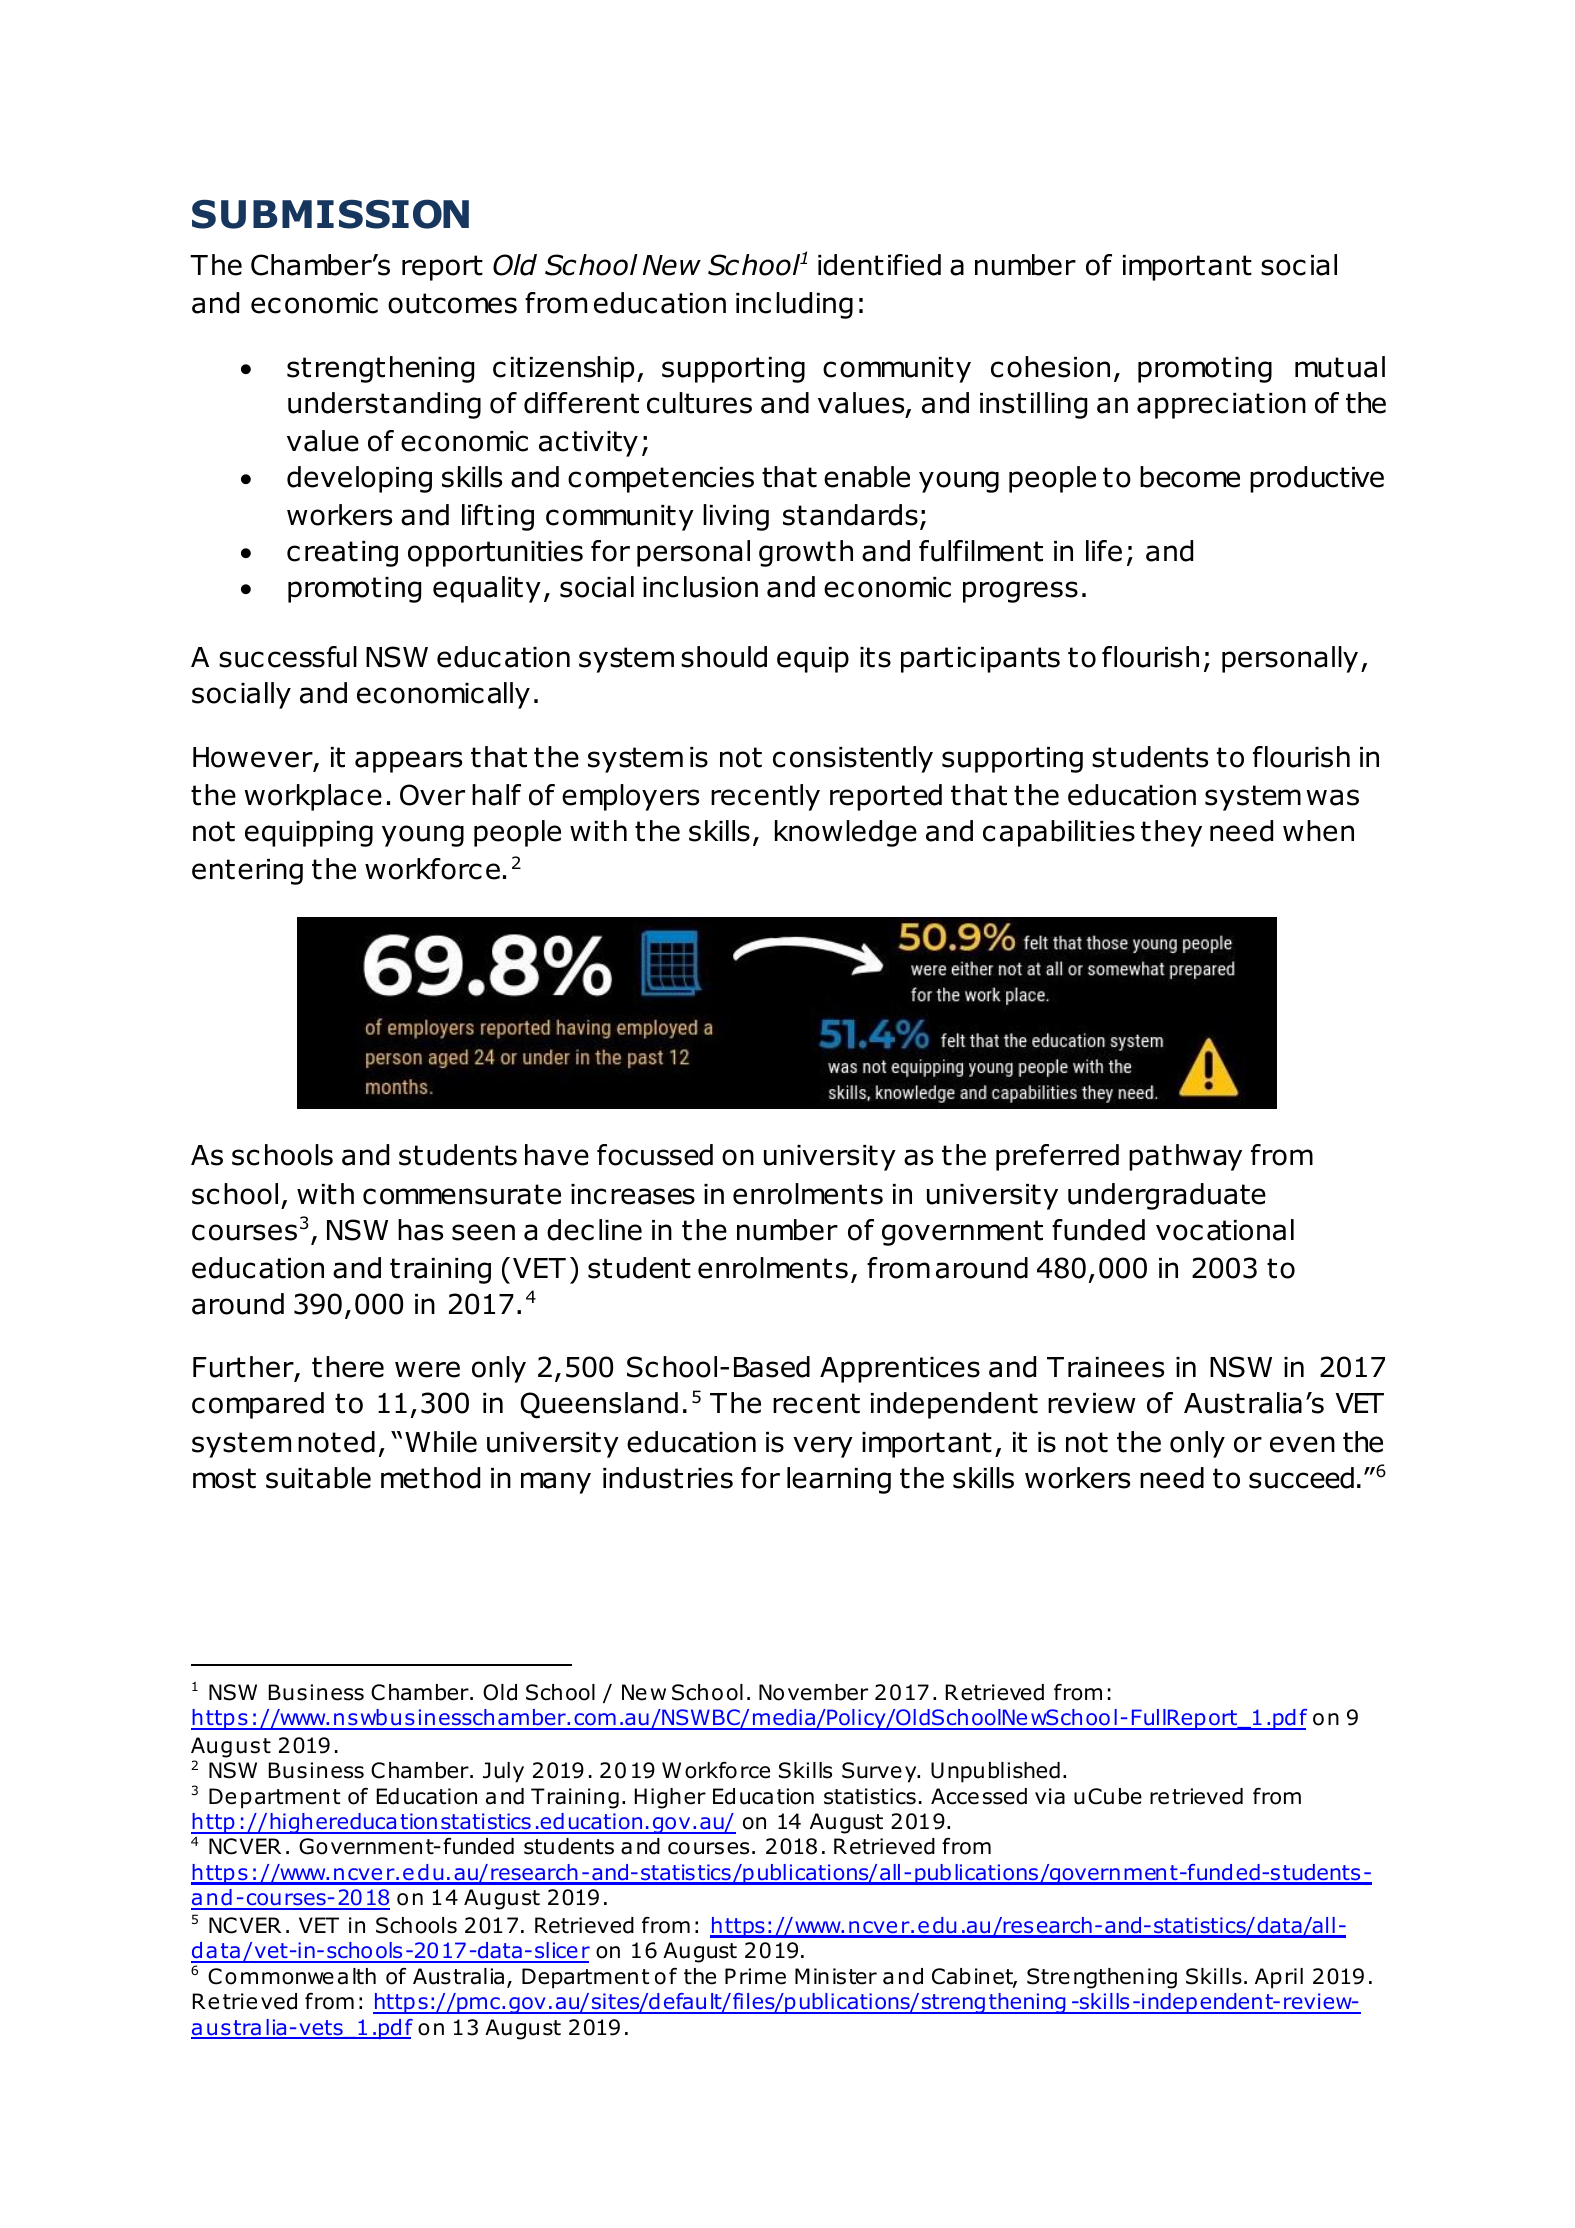 This screenshot has width=1575, height=2228. I want to click on appreciation, so click(1221, 406).
